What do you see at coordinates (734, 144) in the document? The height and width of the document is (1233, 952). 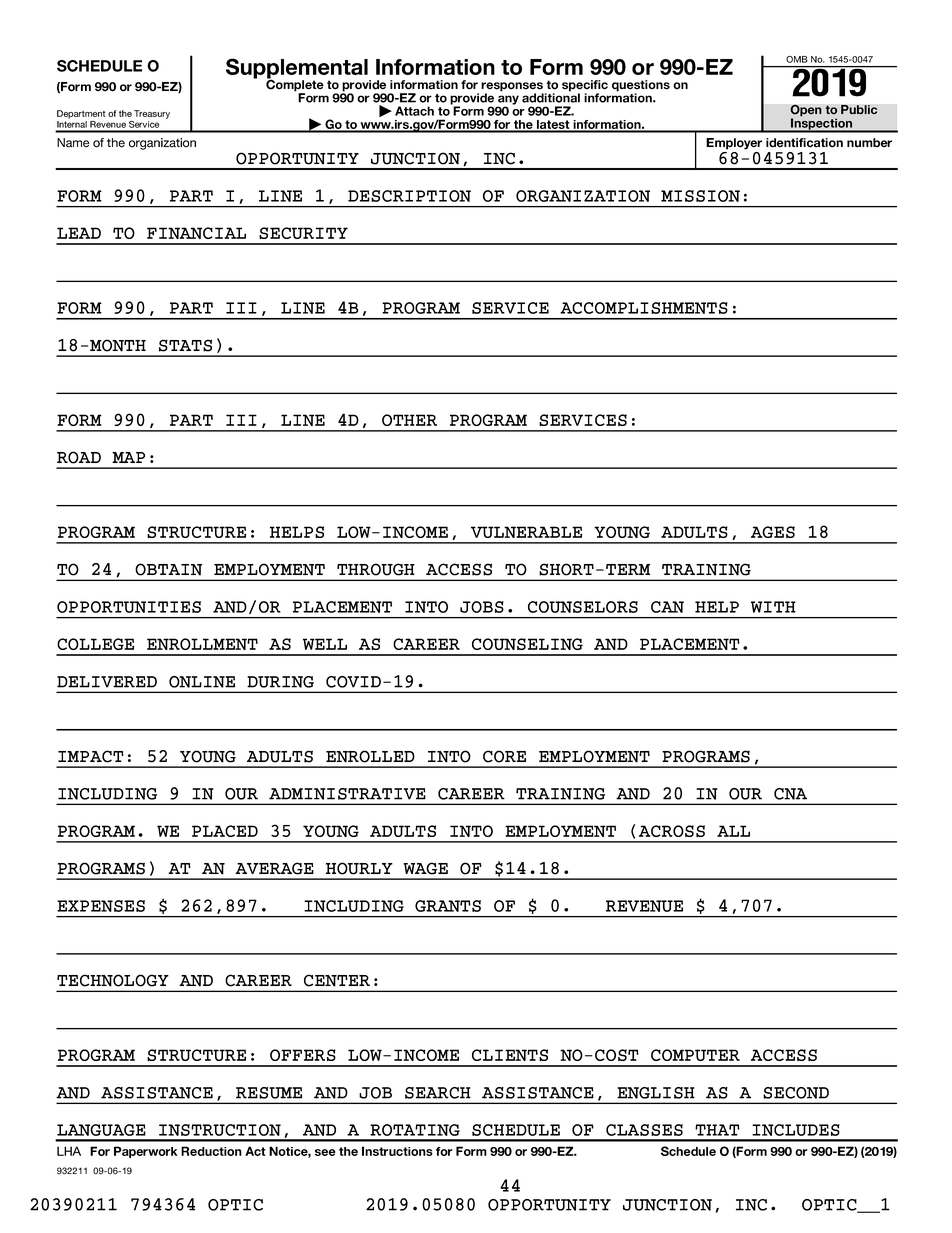 I see `Employer` at bounding box center [734, 144].
